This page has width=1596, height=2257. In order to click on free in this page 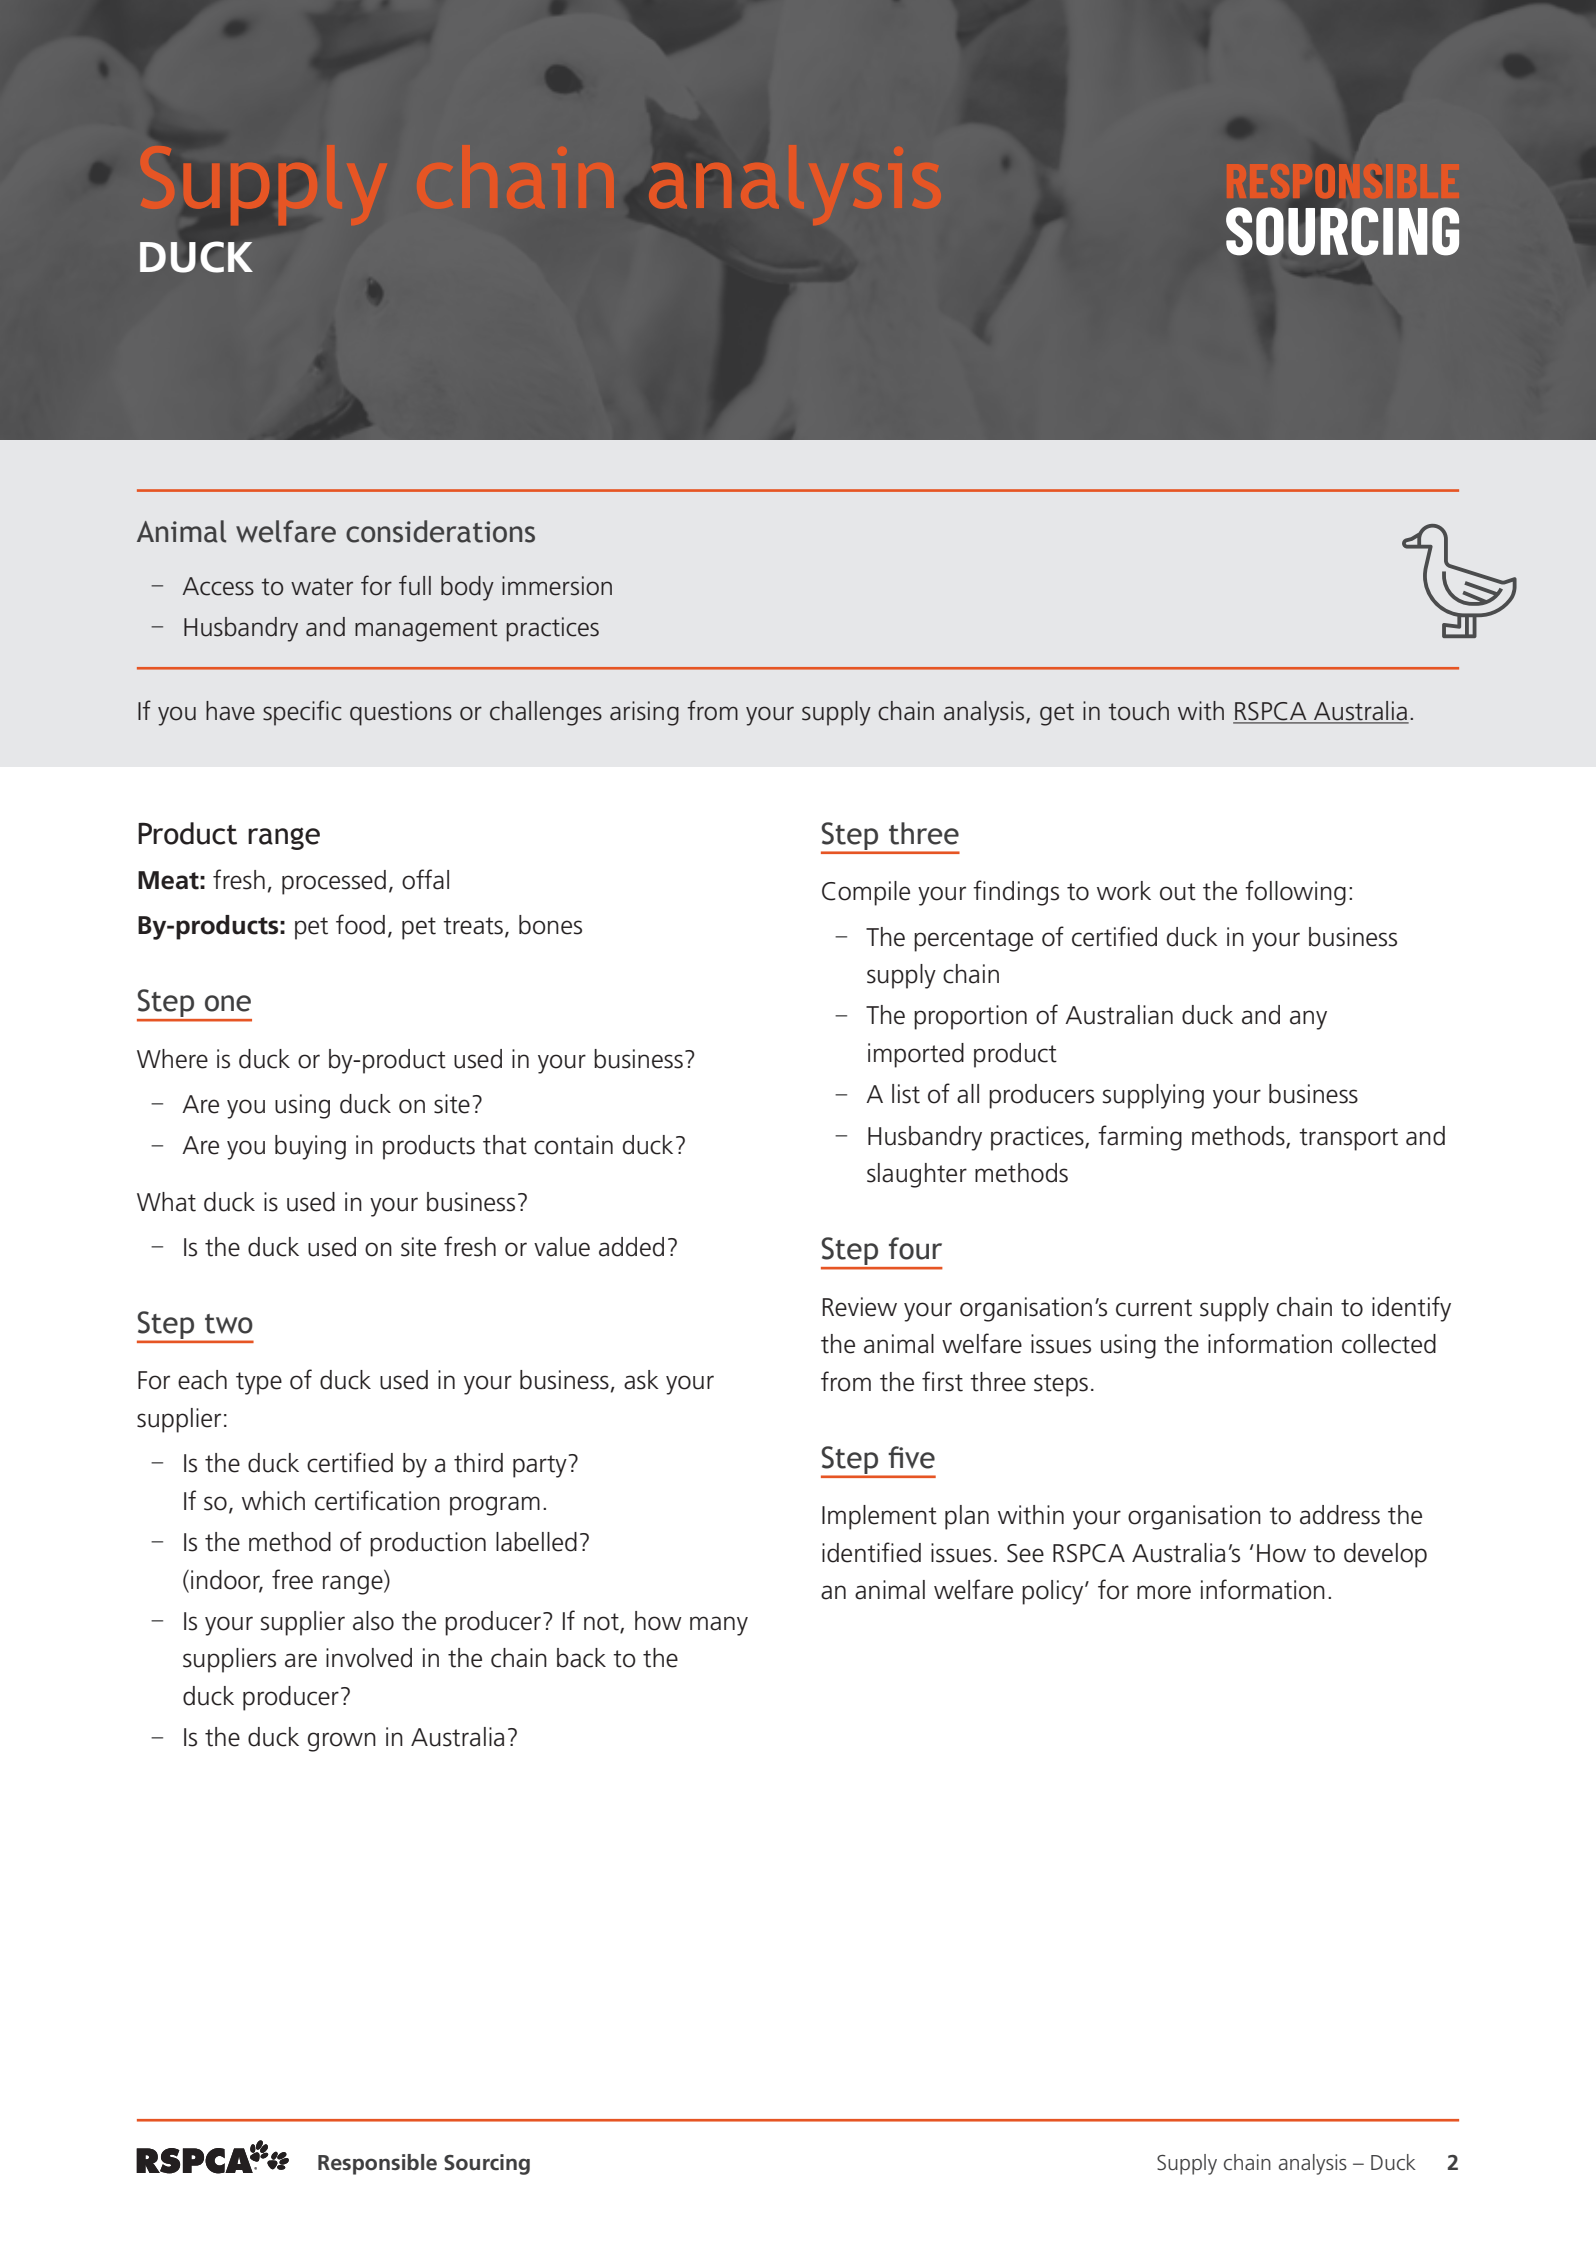, I will do `click(292, 1579)`.
